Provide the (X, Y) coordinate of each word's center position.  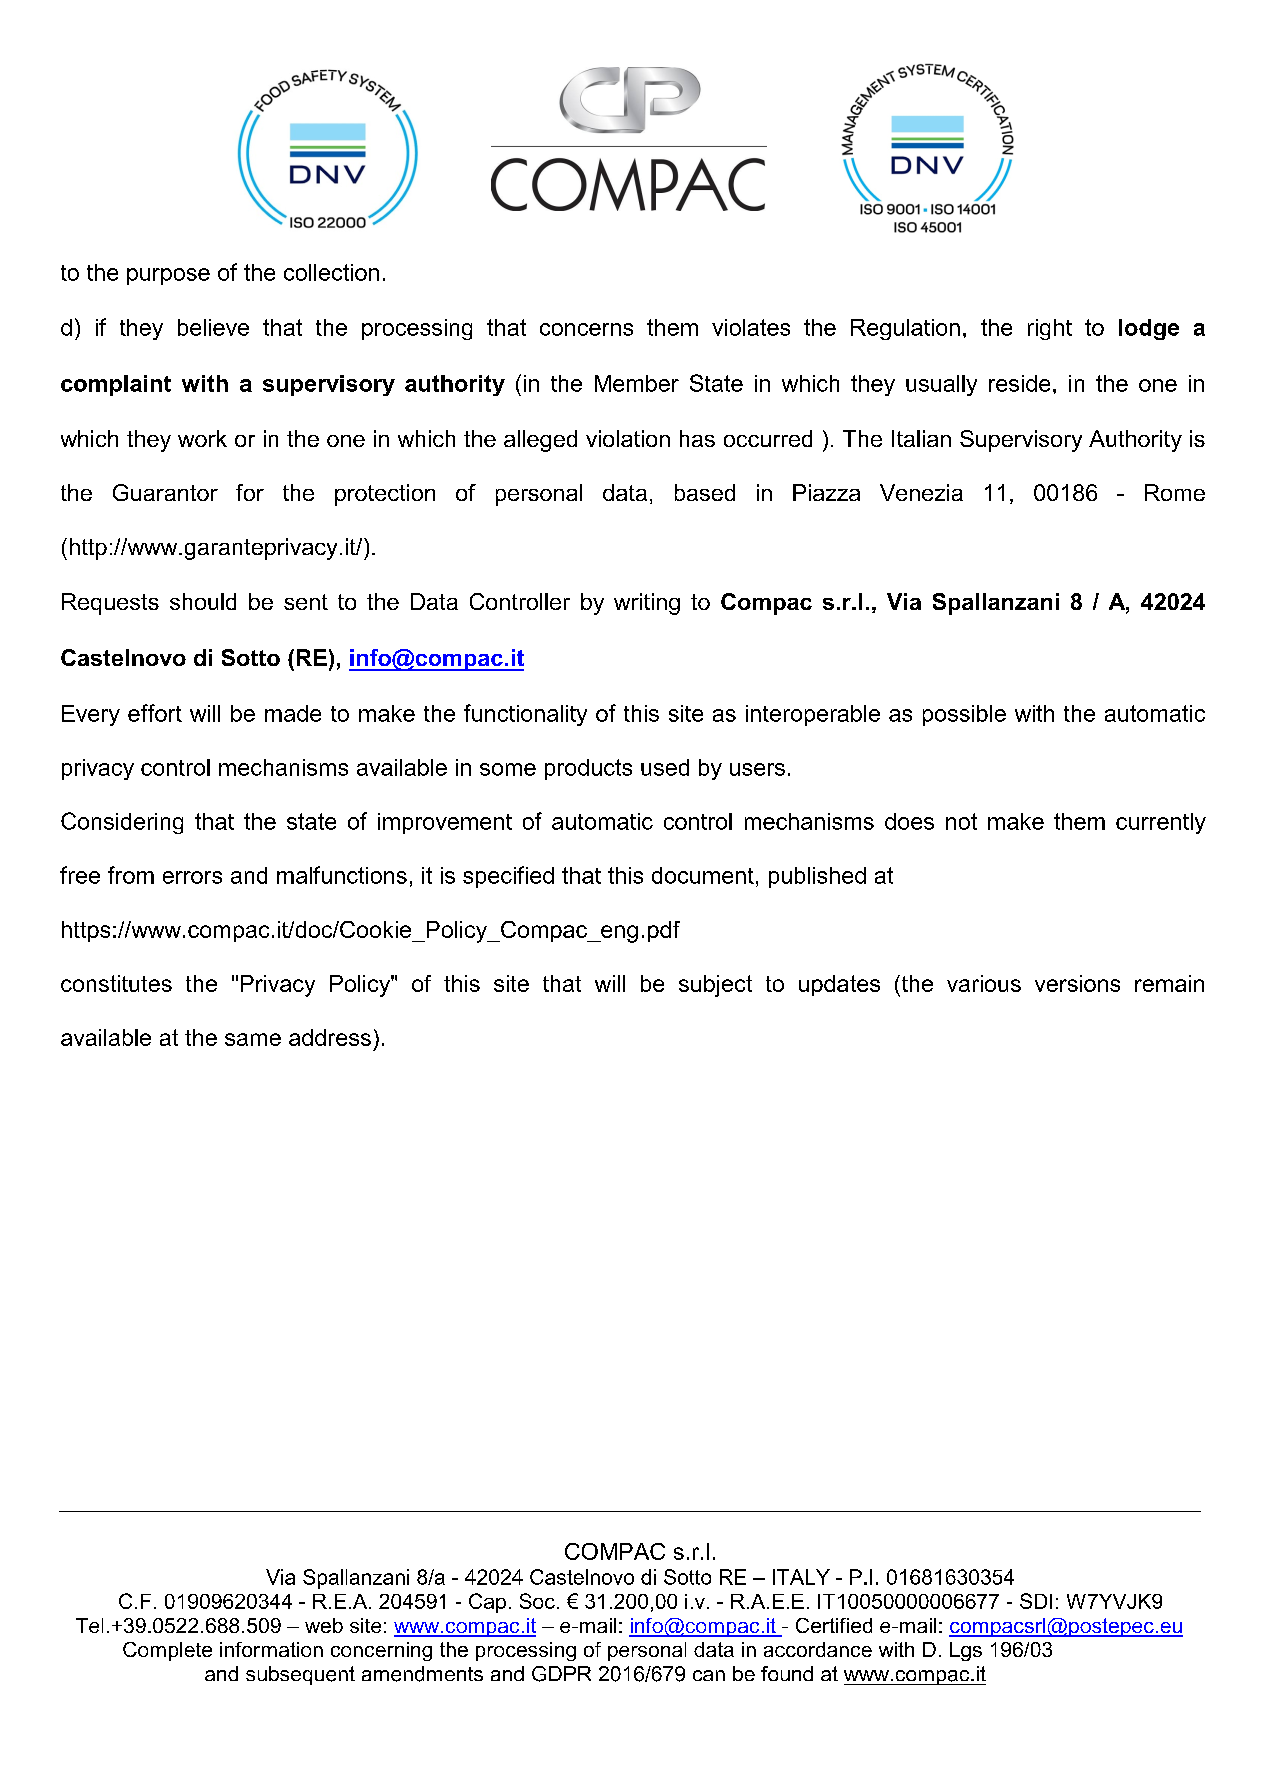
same (253, 1039)
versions (1077, 983)
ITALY (801, 1577)
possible (964, 715)
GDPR (561, 1674)
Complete (167, 1651)
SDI (1036, 1601)
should (203, 601)
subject (715, 986)
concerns (586, 329)
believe (213, 327)
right (1050, 329)
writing (647, 604)
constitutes (116, 983)
